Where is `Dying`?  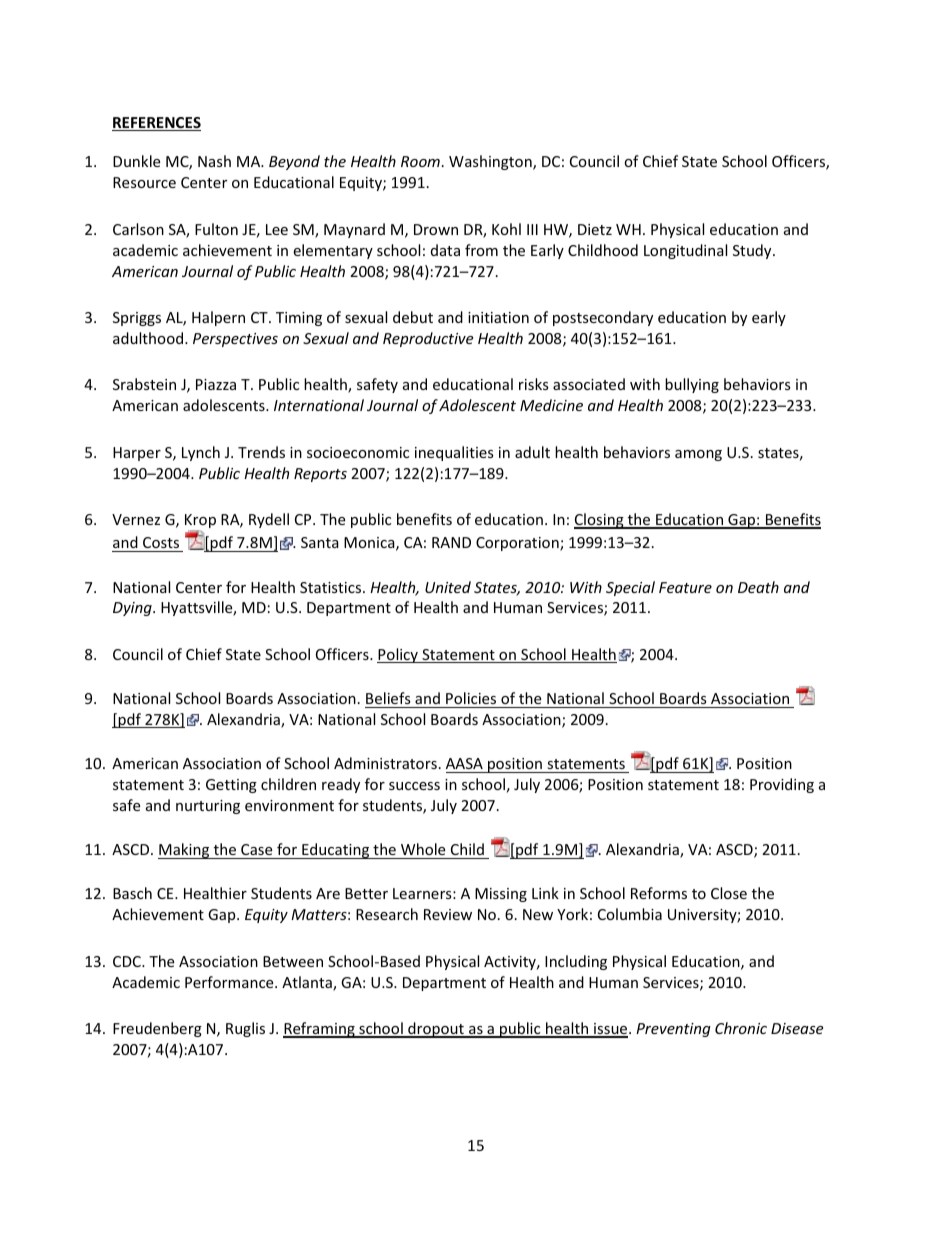
Dying is located at coordinates (133, 609).
